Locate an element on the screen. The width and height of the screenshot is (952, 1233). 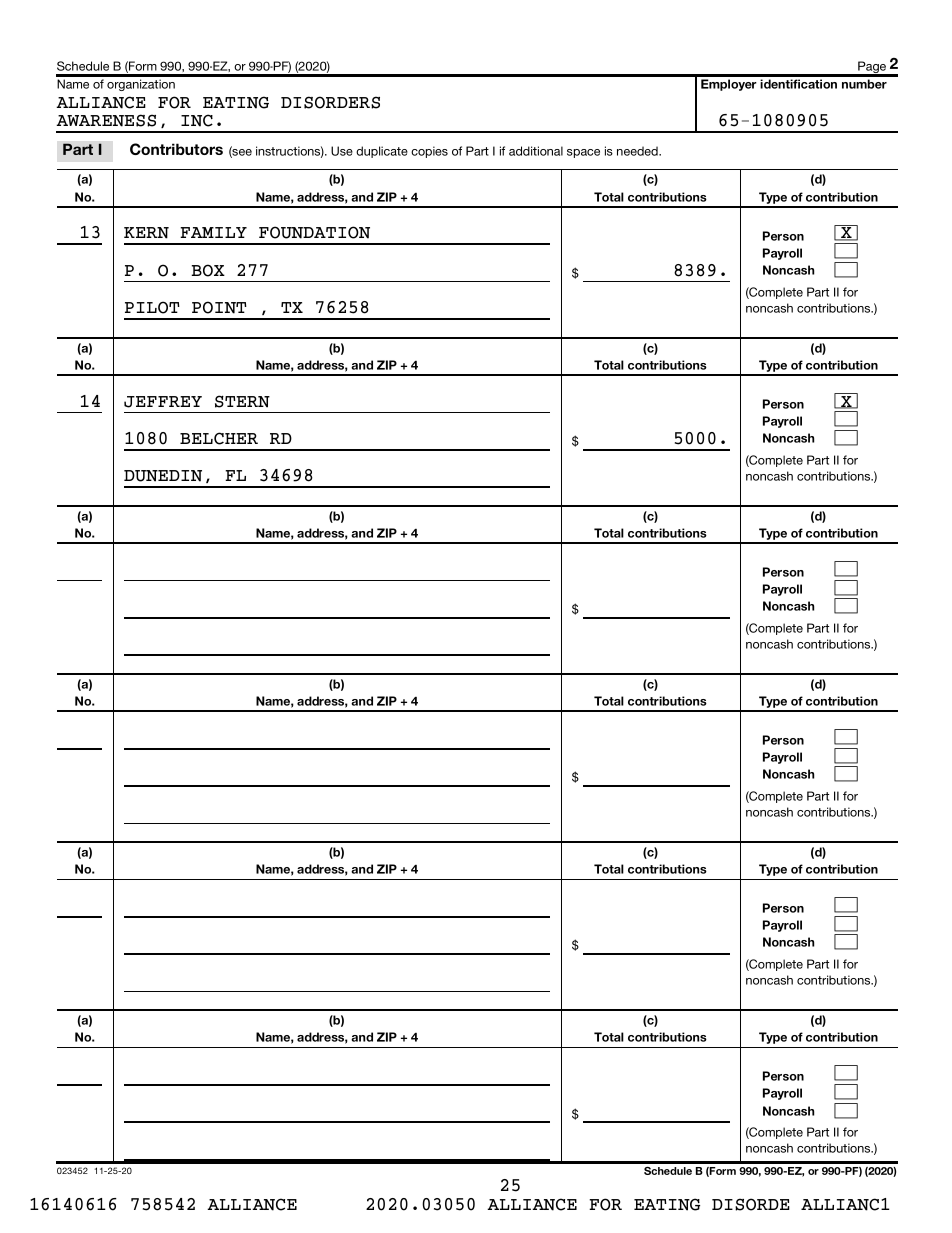
needed is located at coordinates (638, 151).
